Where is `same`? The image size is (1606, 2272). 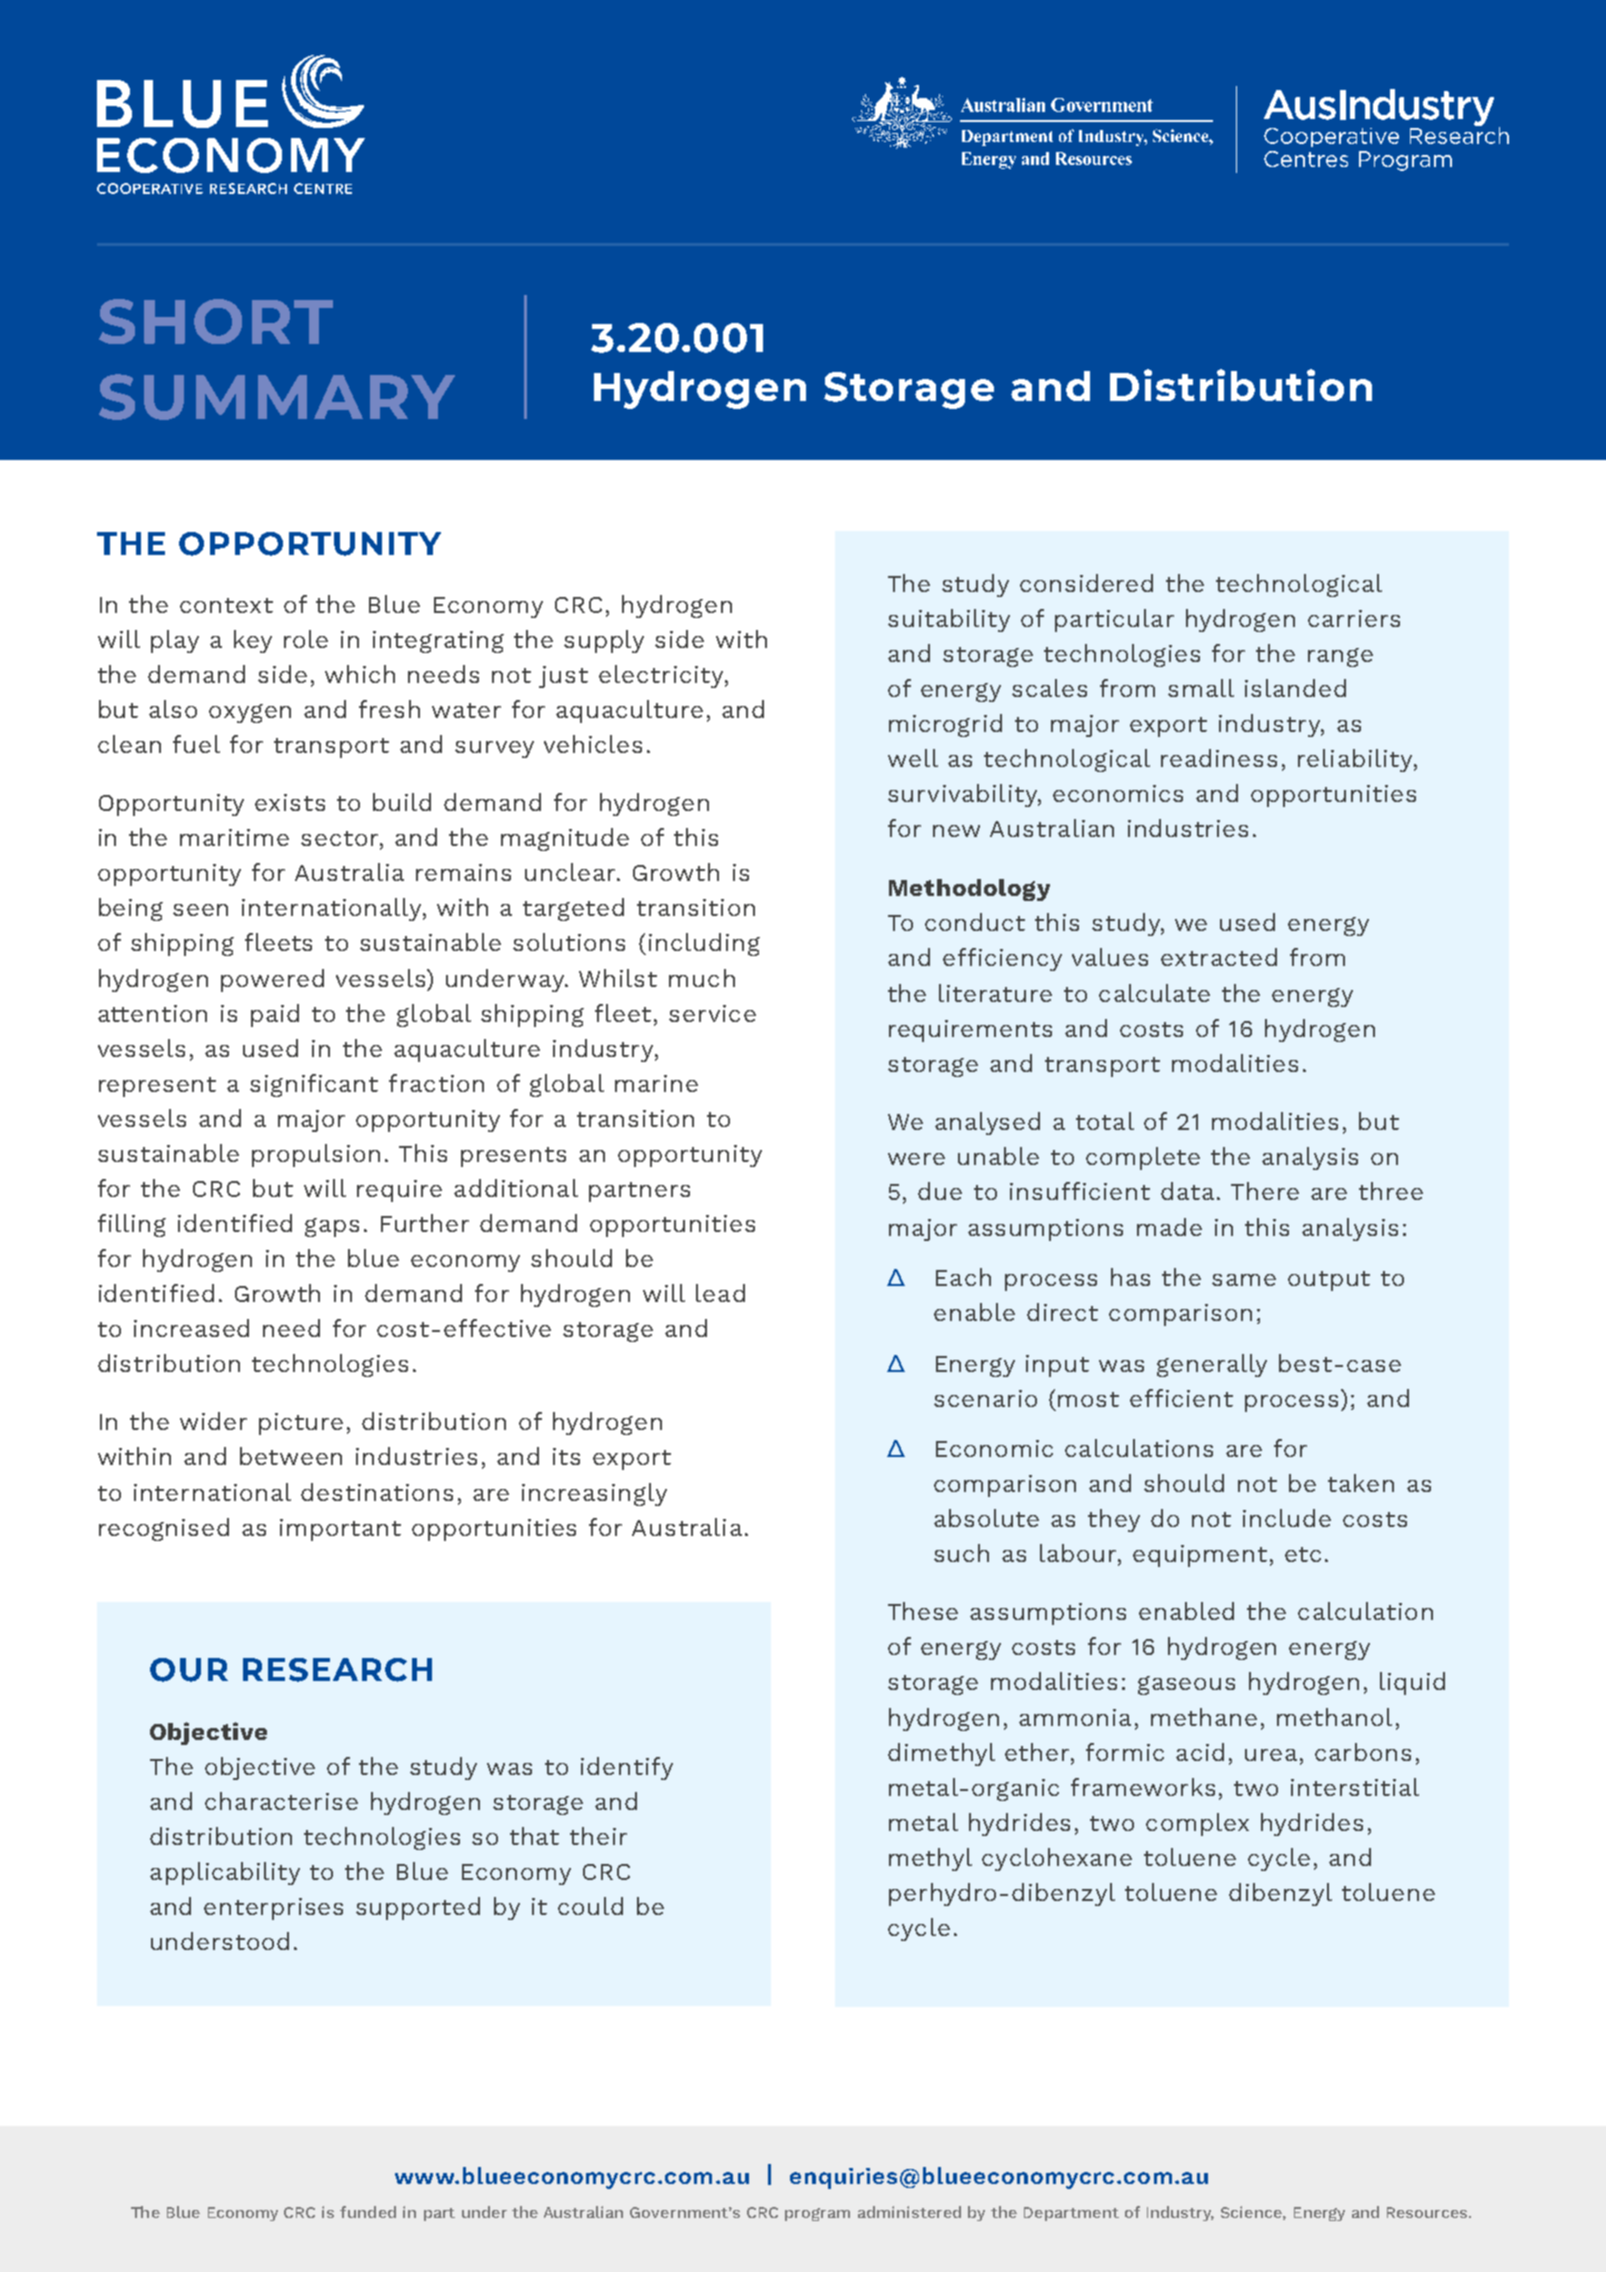
same is located at coordinates (1244, 1280).
